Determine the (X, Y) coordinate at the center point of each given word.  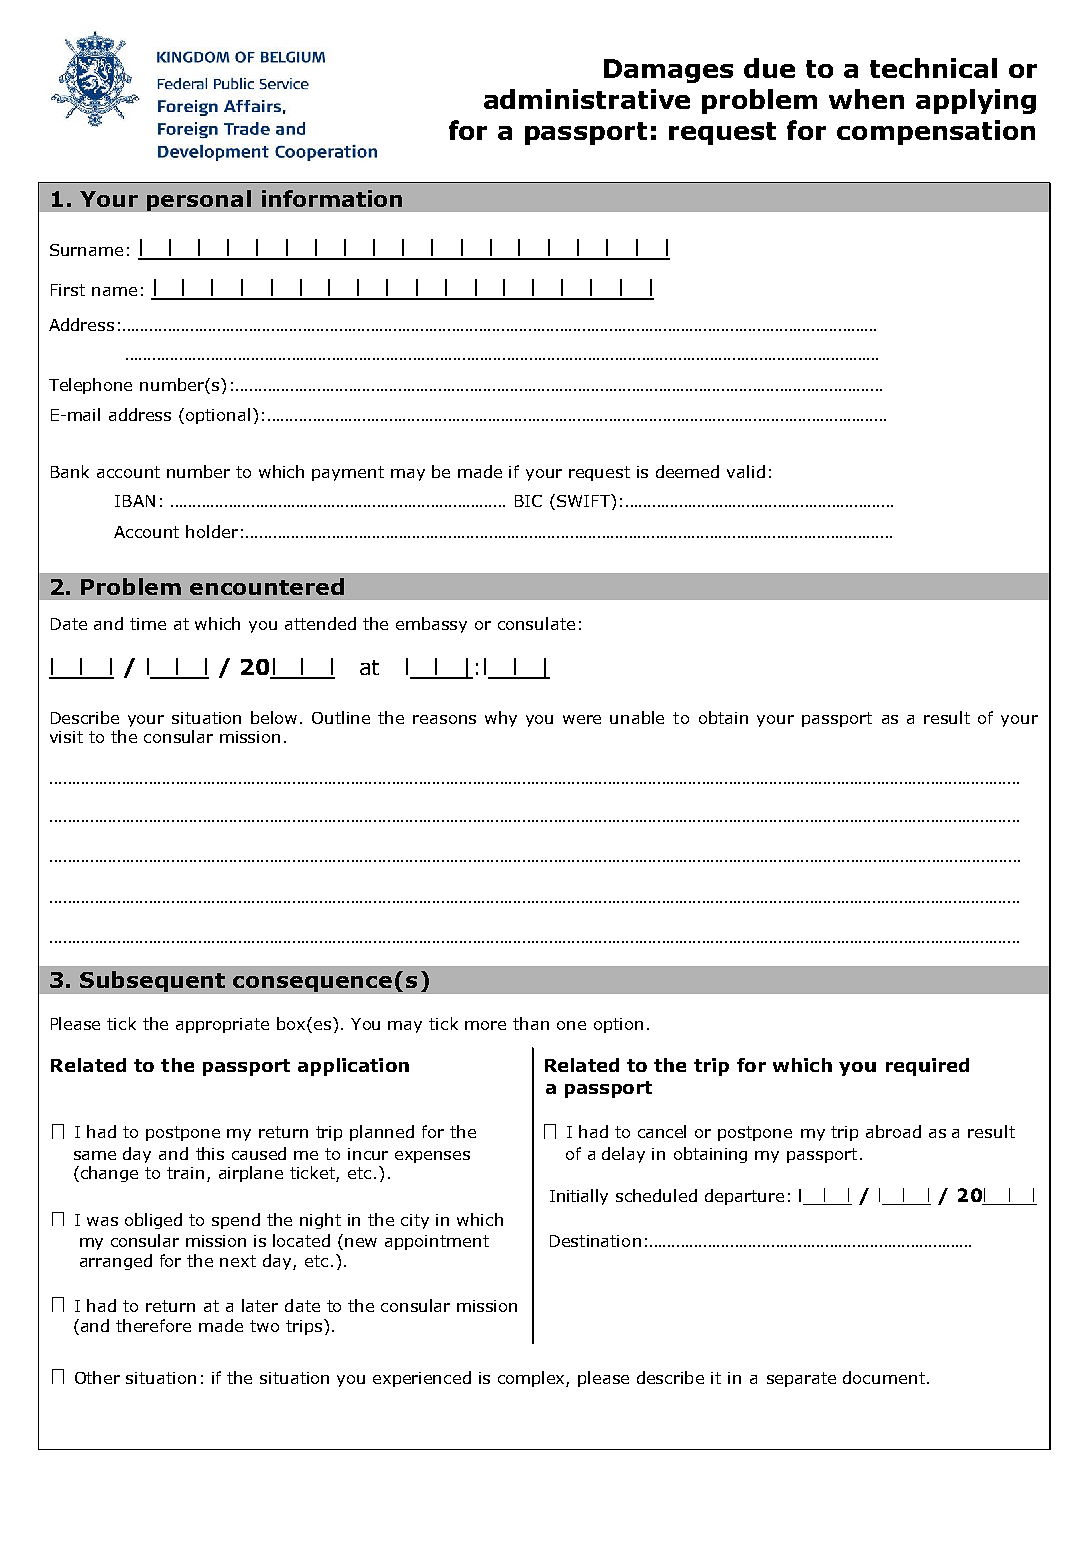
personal (199, 200)
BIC (528, 501)
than (531, 1023)
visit (66, 737)
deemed (687, 471)
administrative (587, 99)
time (148, 624)
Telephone (90, 386)
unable (637, 717)
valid (746, 471)
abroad (893, 1131)
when (866, 99)
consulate (536, 623)
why (501, 719)
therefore (153, 1325)
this (210, 1153)
